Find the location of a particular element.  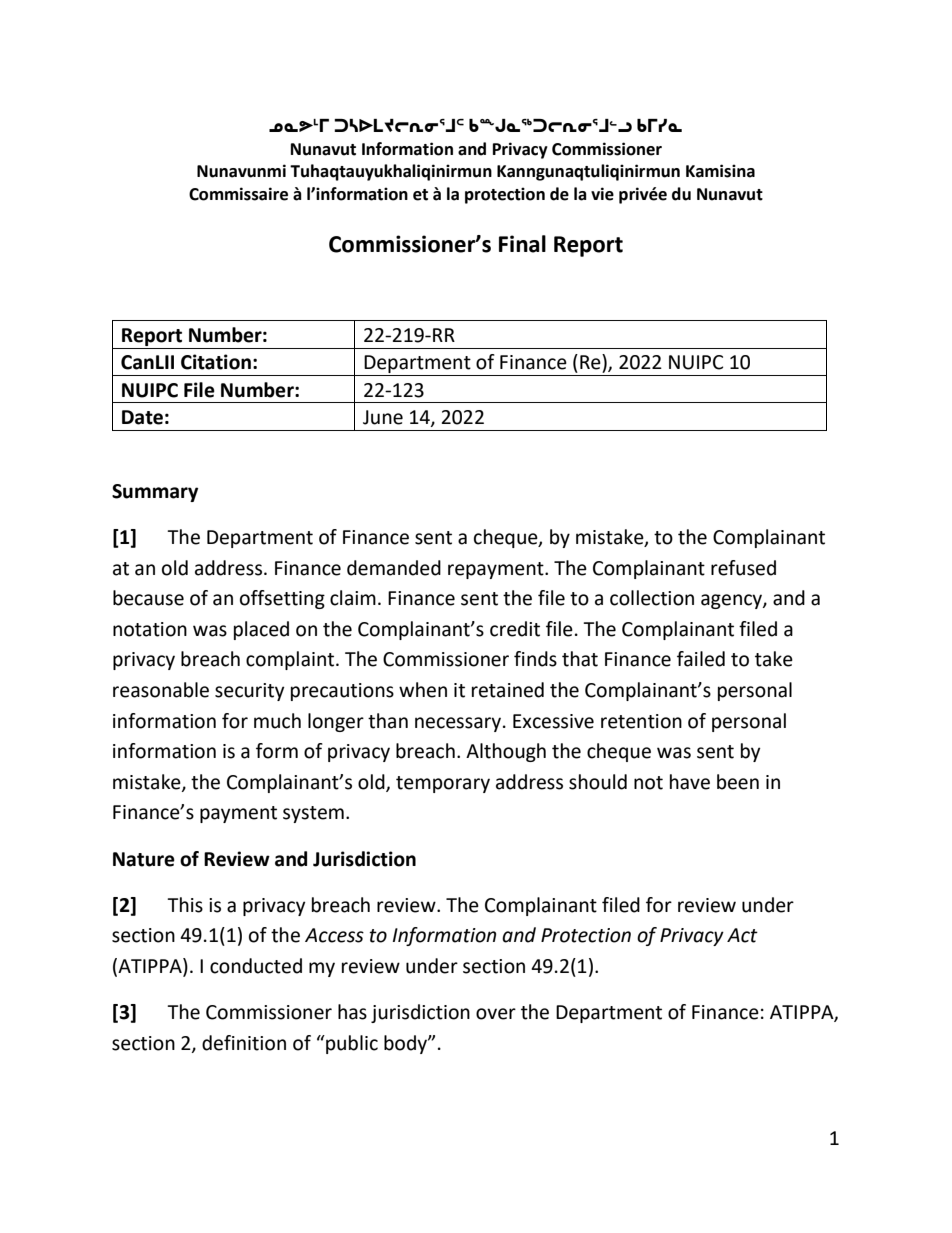

placed is located at coordinates (261, 630).
